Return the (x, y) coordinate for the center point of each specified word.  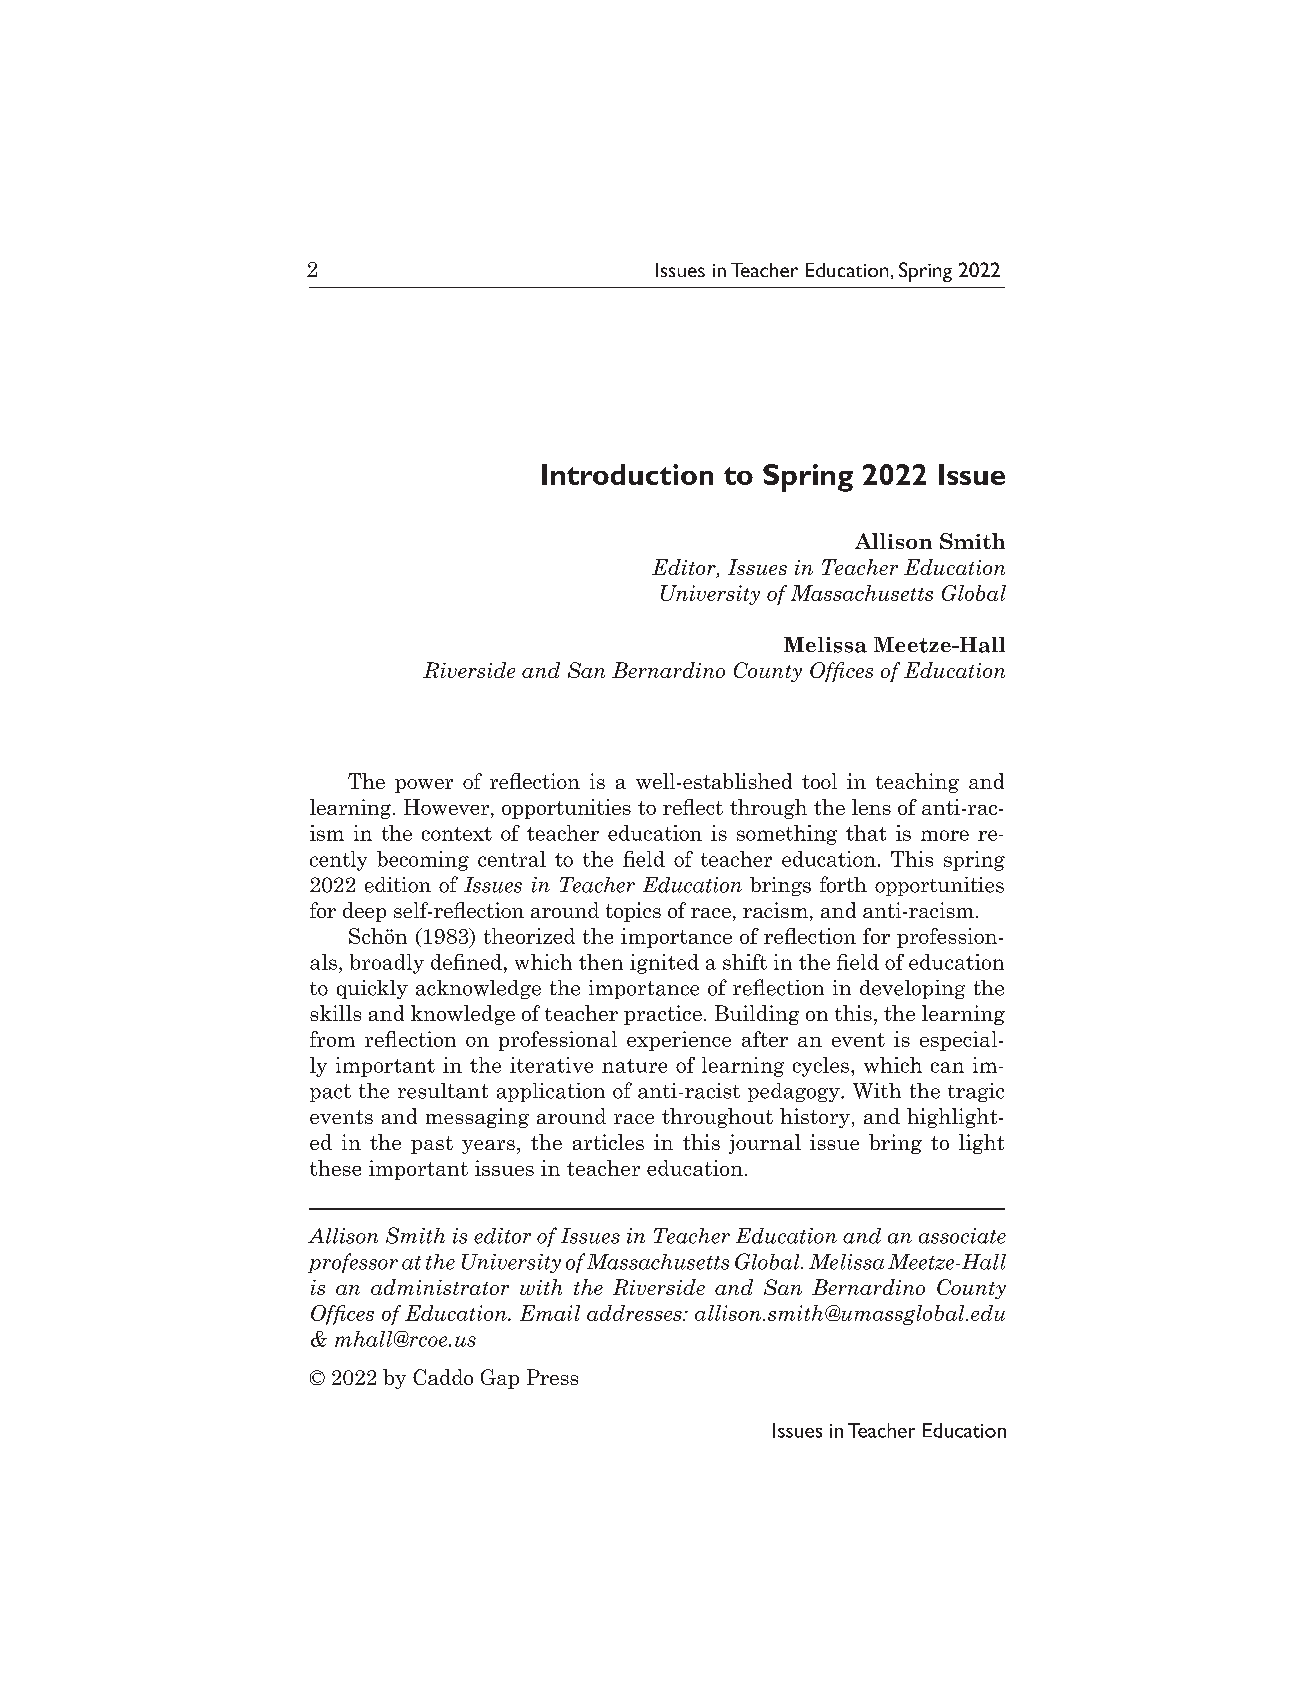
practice (663, 1015)
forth (843, 884)
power (424, 786)
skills (335, 1013)
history (815, 1118)
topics (633, 912)
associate (962, 1236)
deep (364, 912)
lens (871, 807)
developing (912, 989)
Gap (500, 1379)
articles (608, 1142)
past (432, 1145)
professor (353, 1263)
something (787, 835)
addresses (635, 1313)
